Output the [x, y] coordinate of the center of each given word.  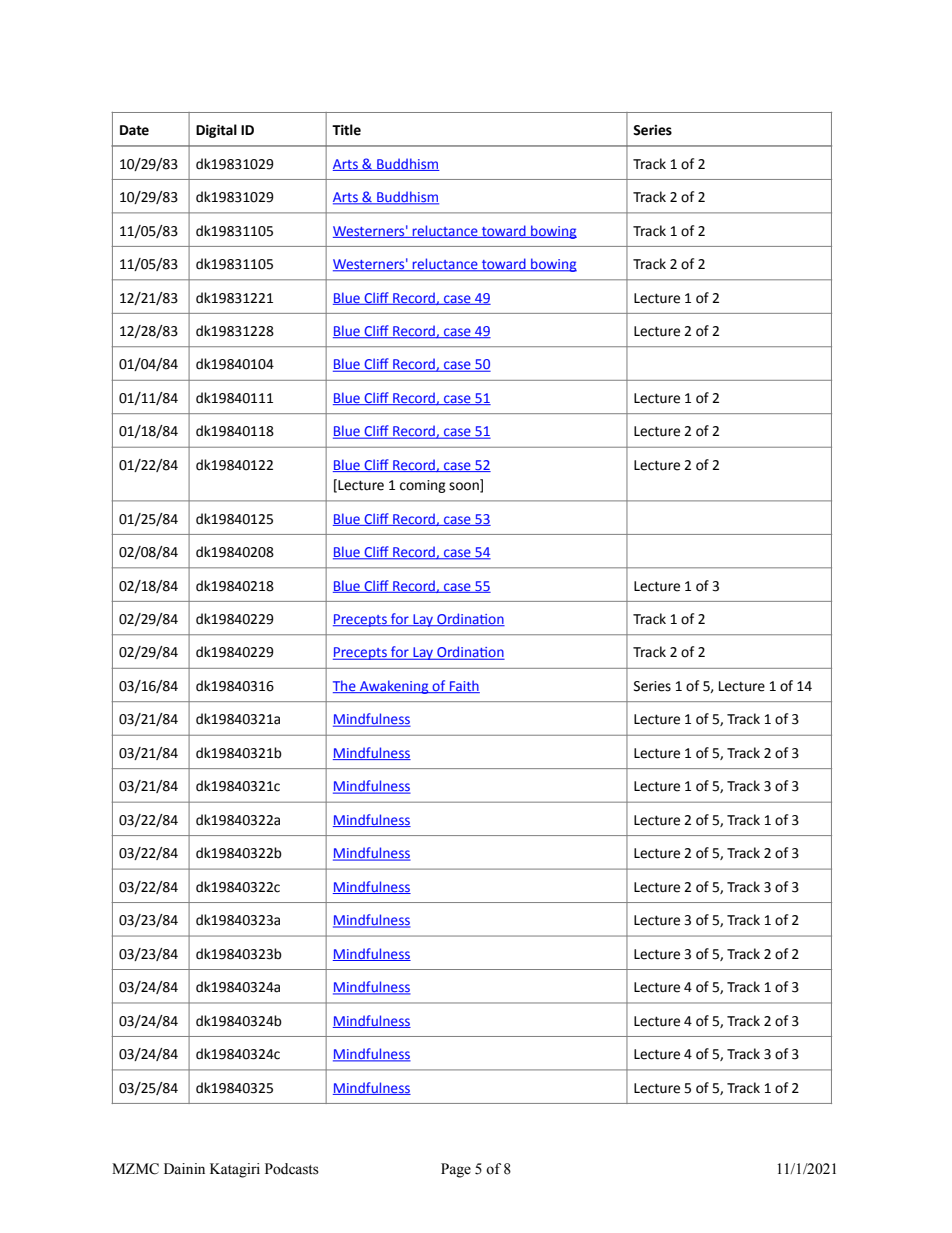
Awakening [394, 687]
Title [346, 130]
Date [134, 130]
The [345, 686]
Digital [216, 131]
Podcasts [292, 1169]
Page [456, 1170]
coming [423, 486]
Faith [464, 686]
